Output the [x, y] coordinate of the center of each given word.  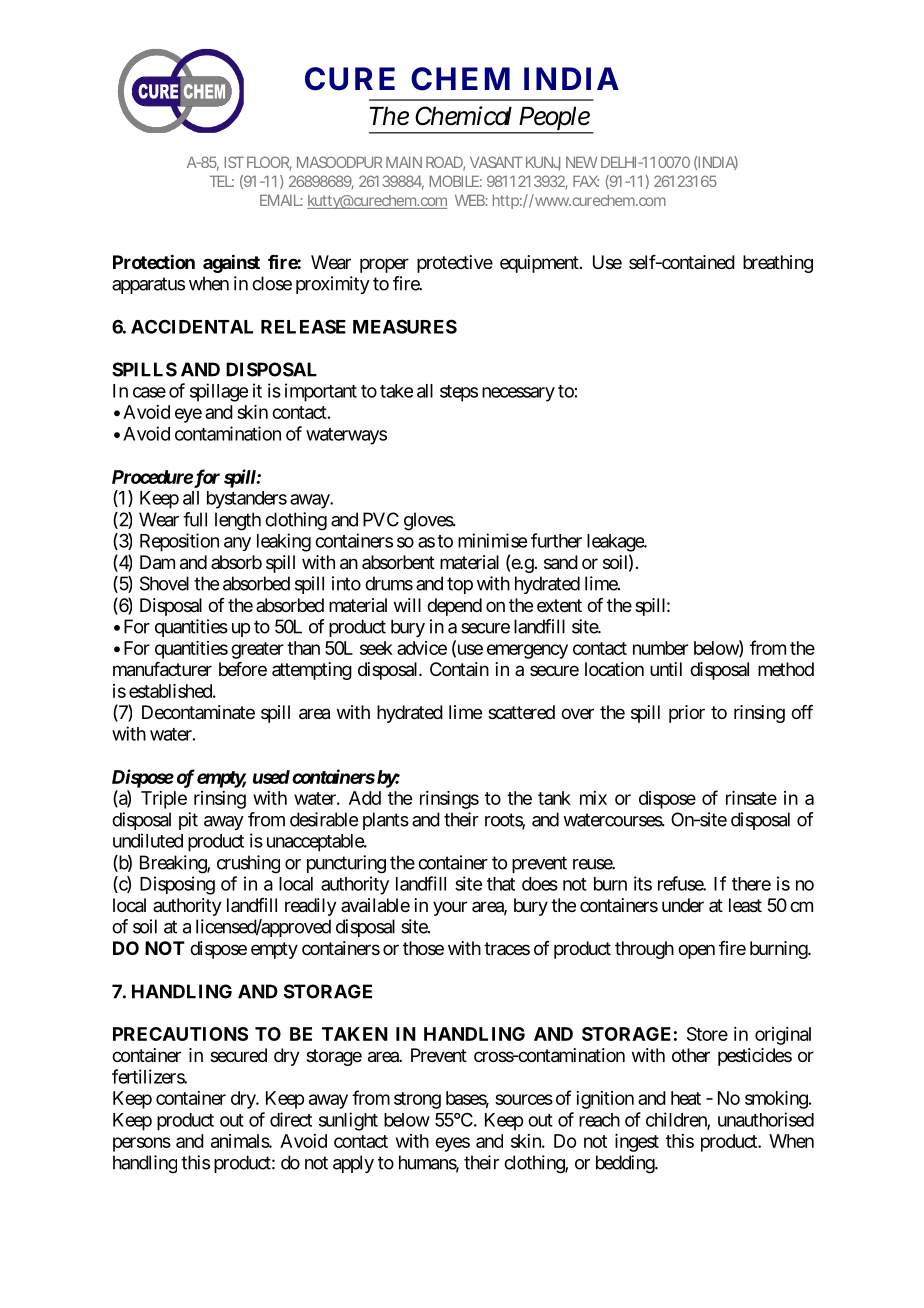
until [666, 669]
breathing [778, 264]
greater [257, 650]
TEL [220, 181]
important [321, 392]
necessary [518, 394]
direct [291, 1119]
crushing [248, 864]
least [745, 905]
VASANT [496, 162]
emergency [527, 651]
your [450, 908]
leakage [616, 543]
